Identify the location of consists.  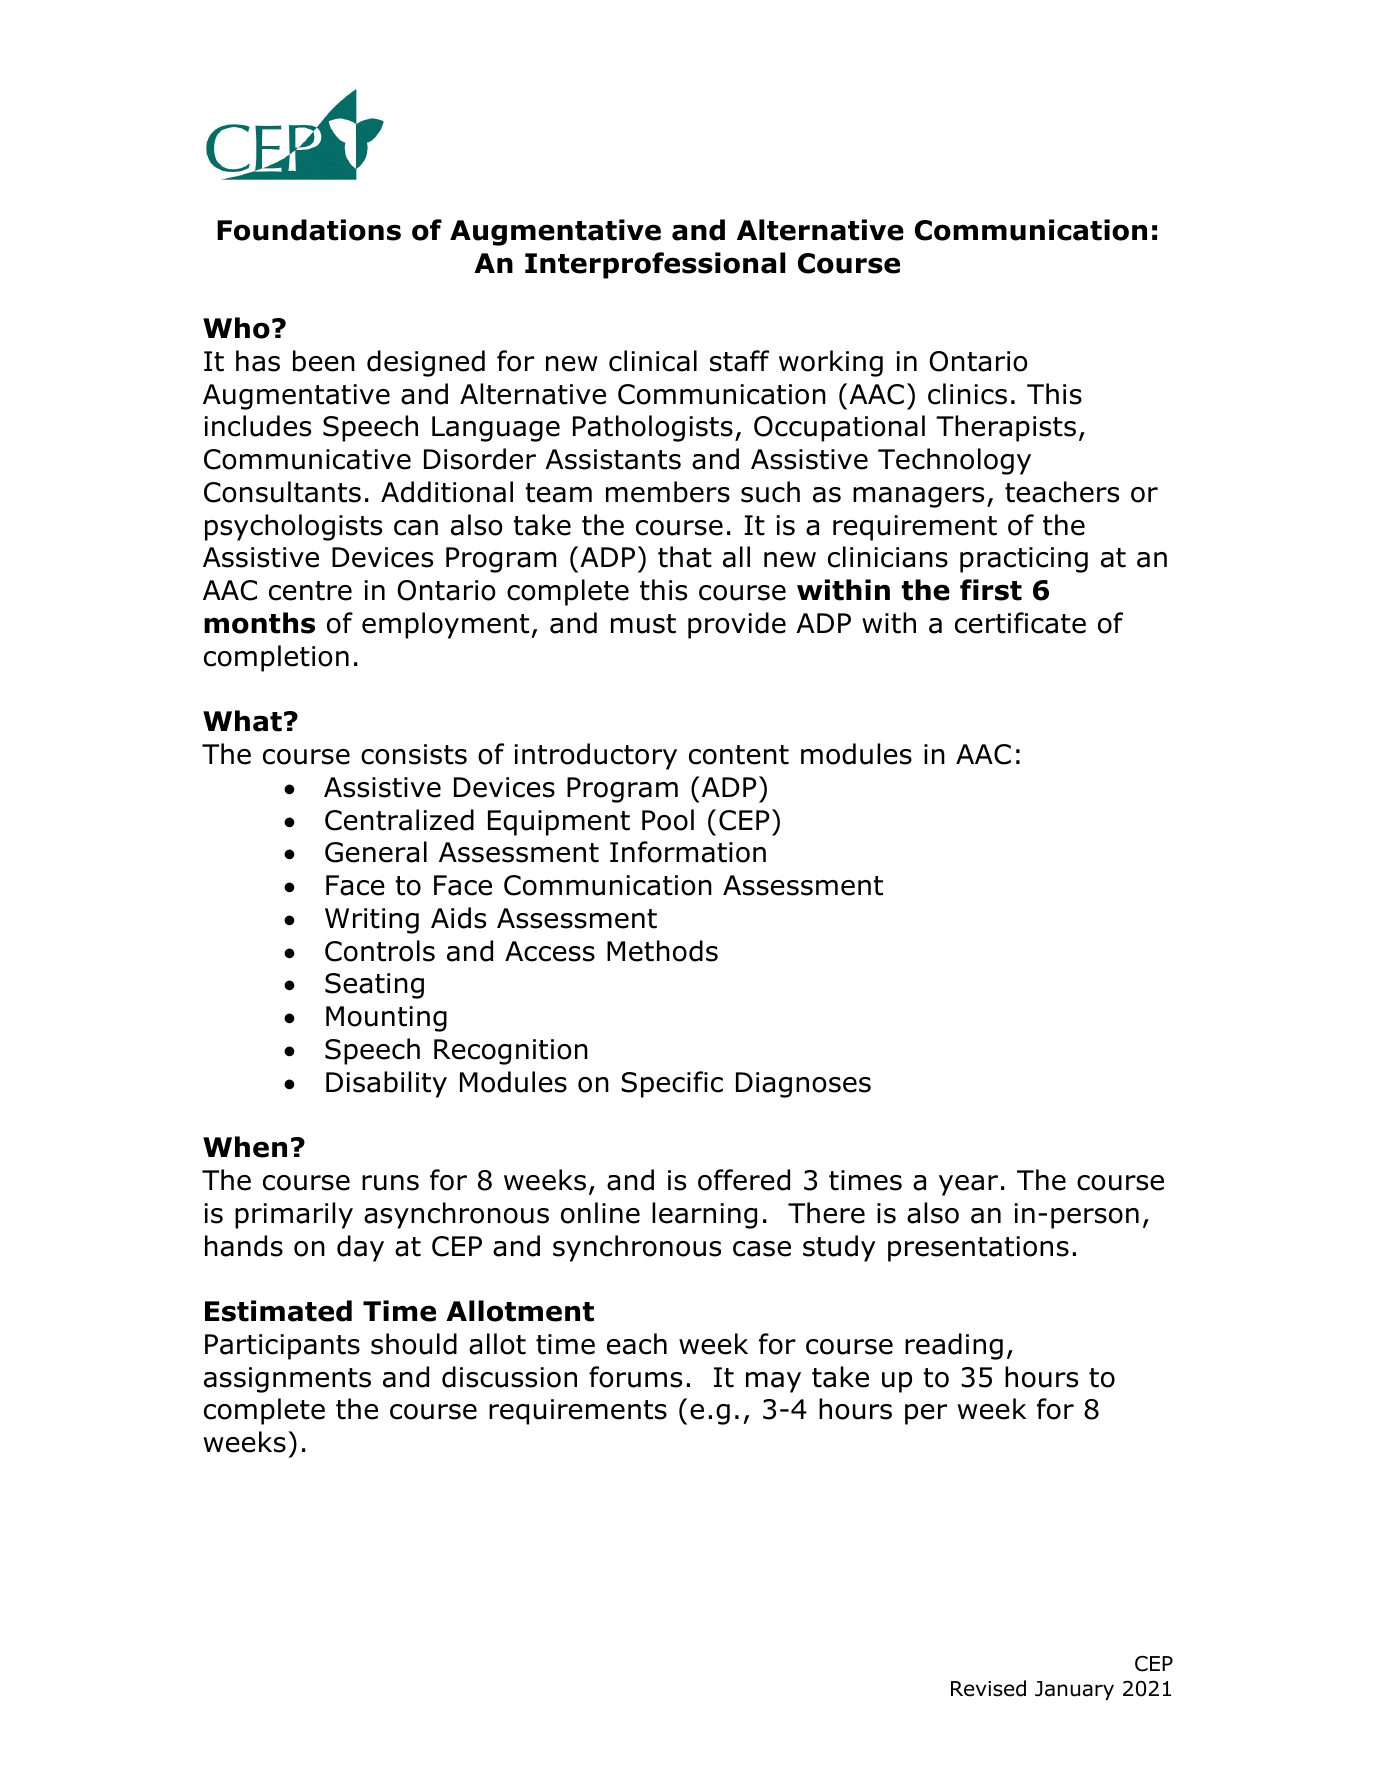
(414, 754).
